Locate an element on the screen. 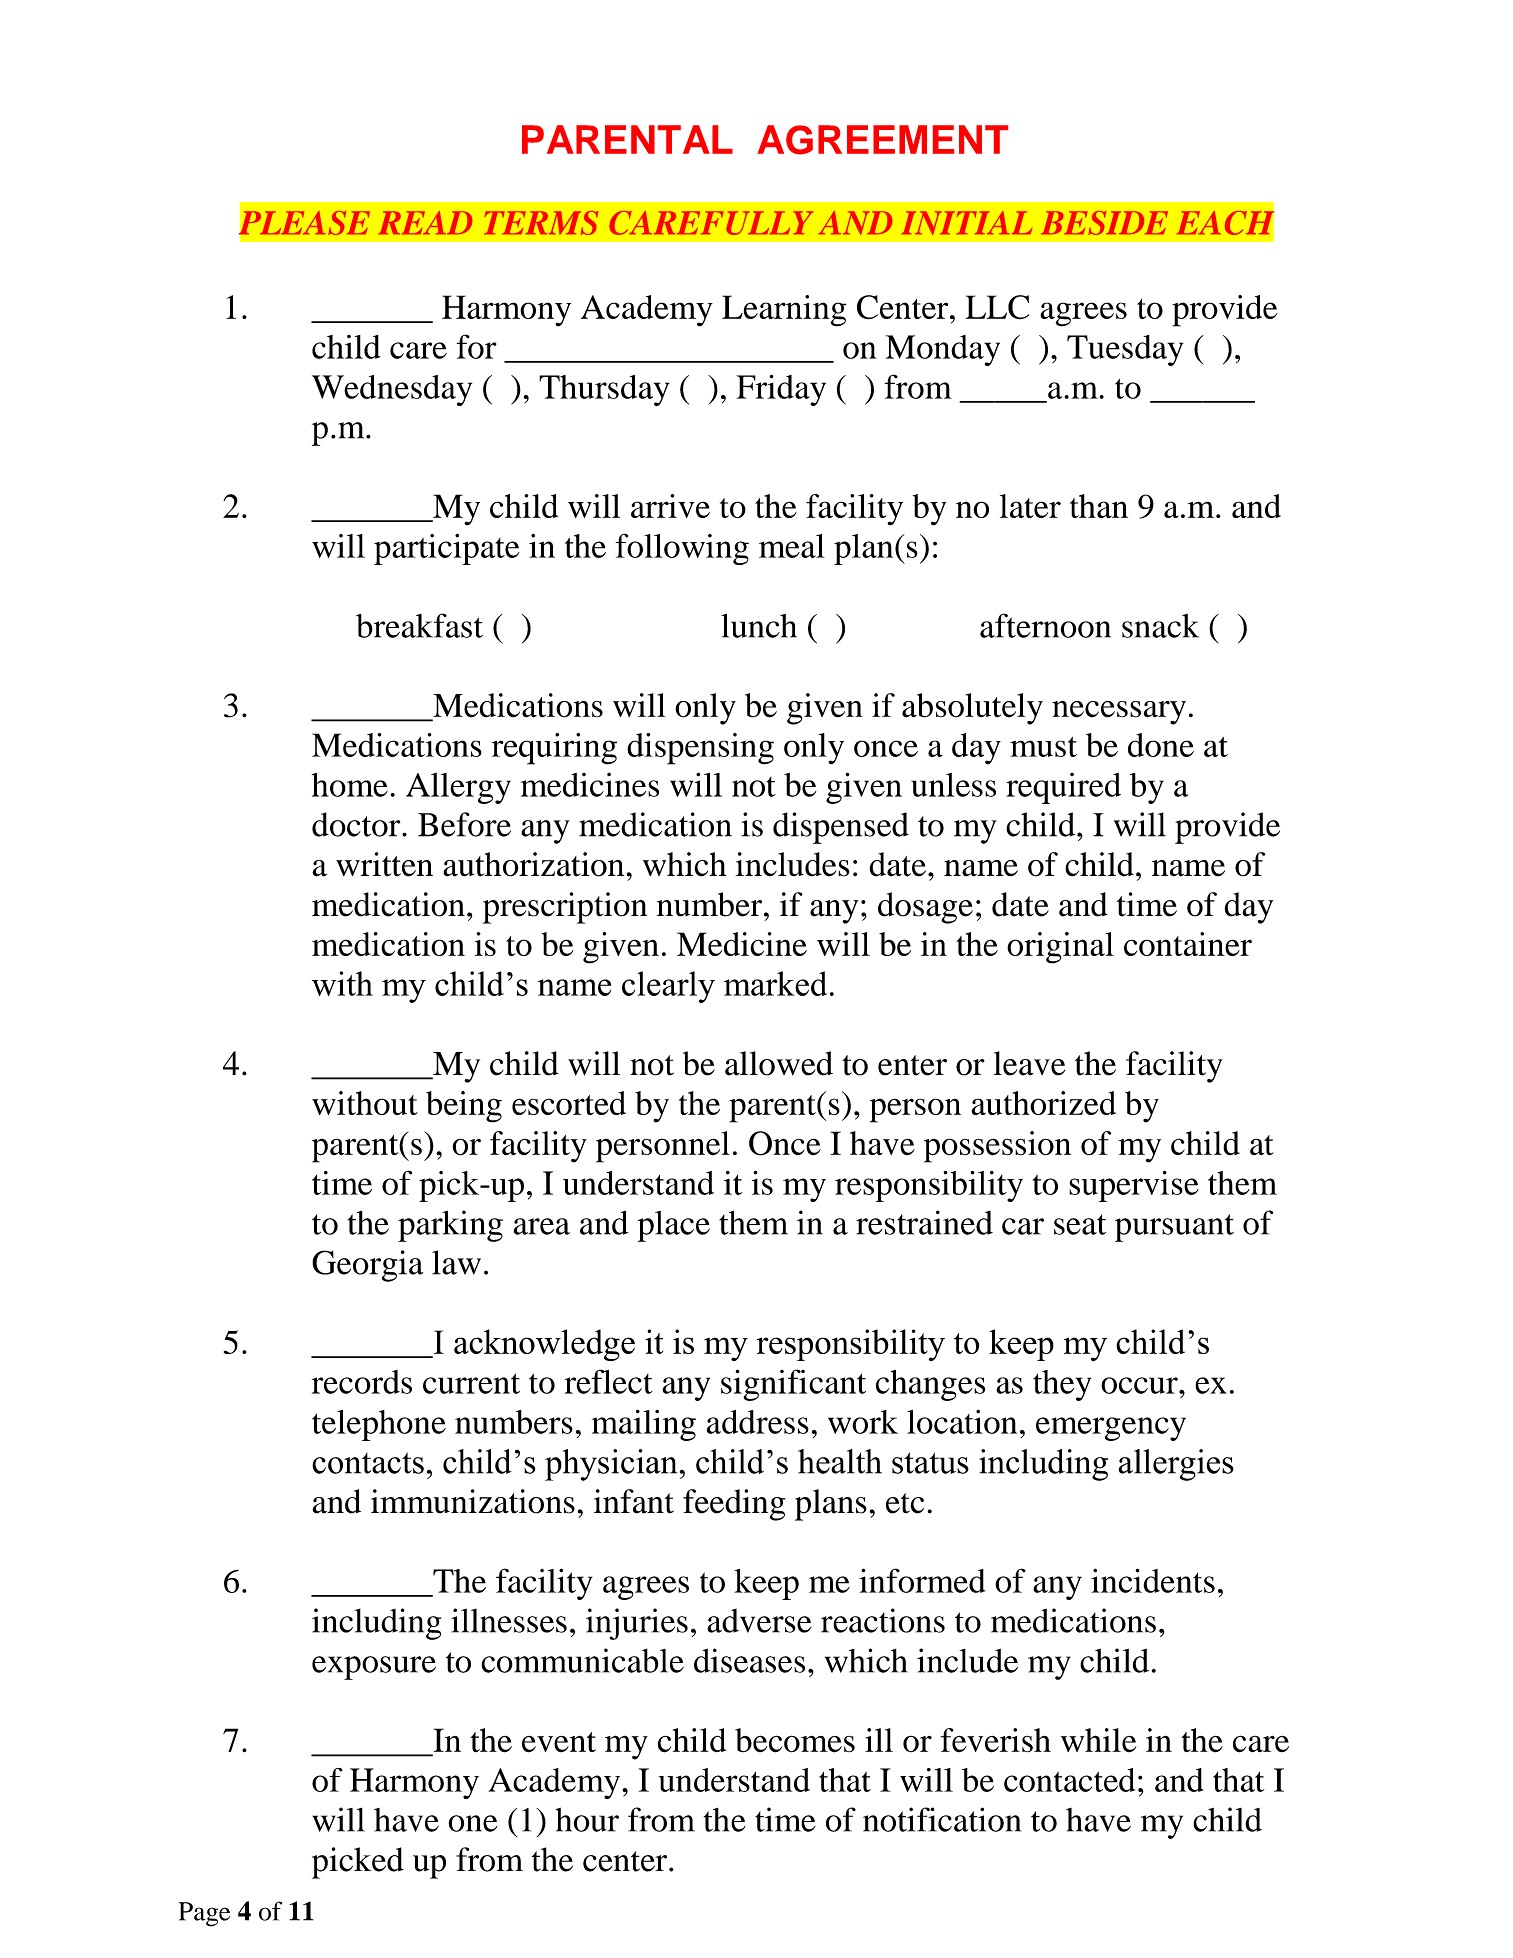  BESIDE is located at coordinates (1104, 223).
